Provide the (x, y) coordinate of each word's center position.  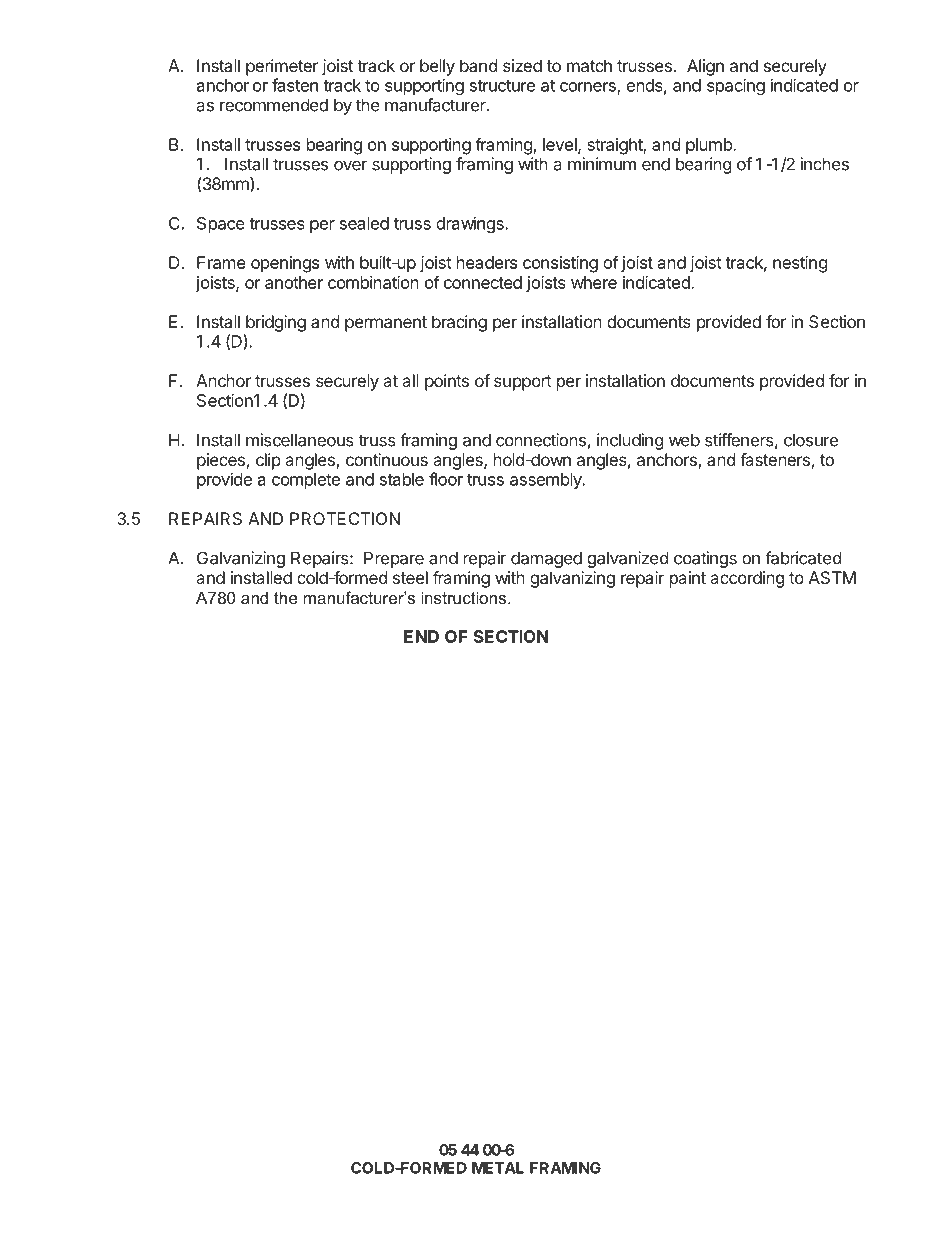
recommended (274, 105)
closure (811, 440)
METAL (498, 1168)
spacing (736, 86)
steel (410, 577)
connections (541, 440)
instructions (465, 597)
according (747, 579)
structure (502, 86)
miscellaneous (300, 440)
